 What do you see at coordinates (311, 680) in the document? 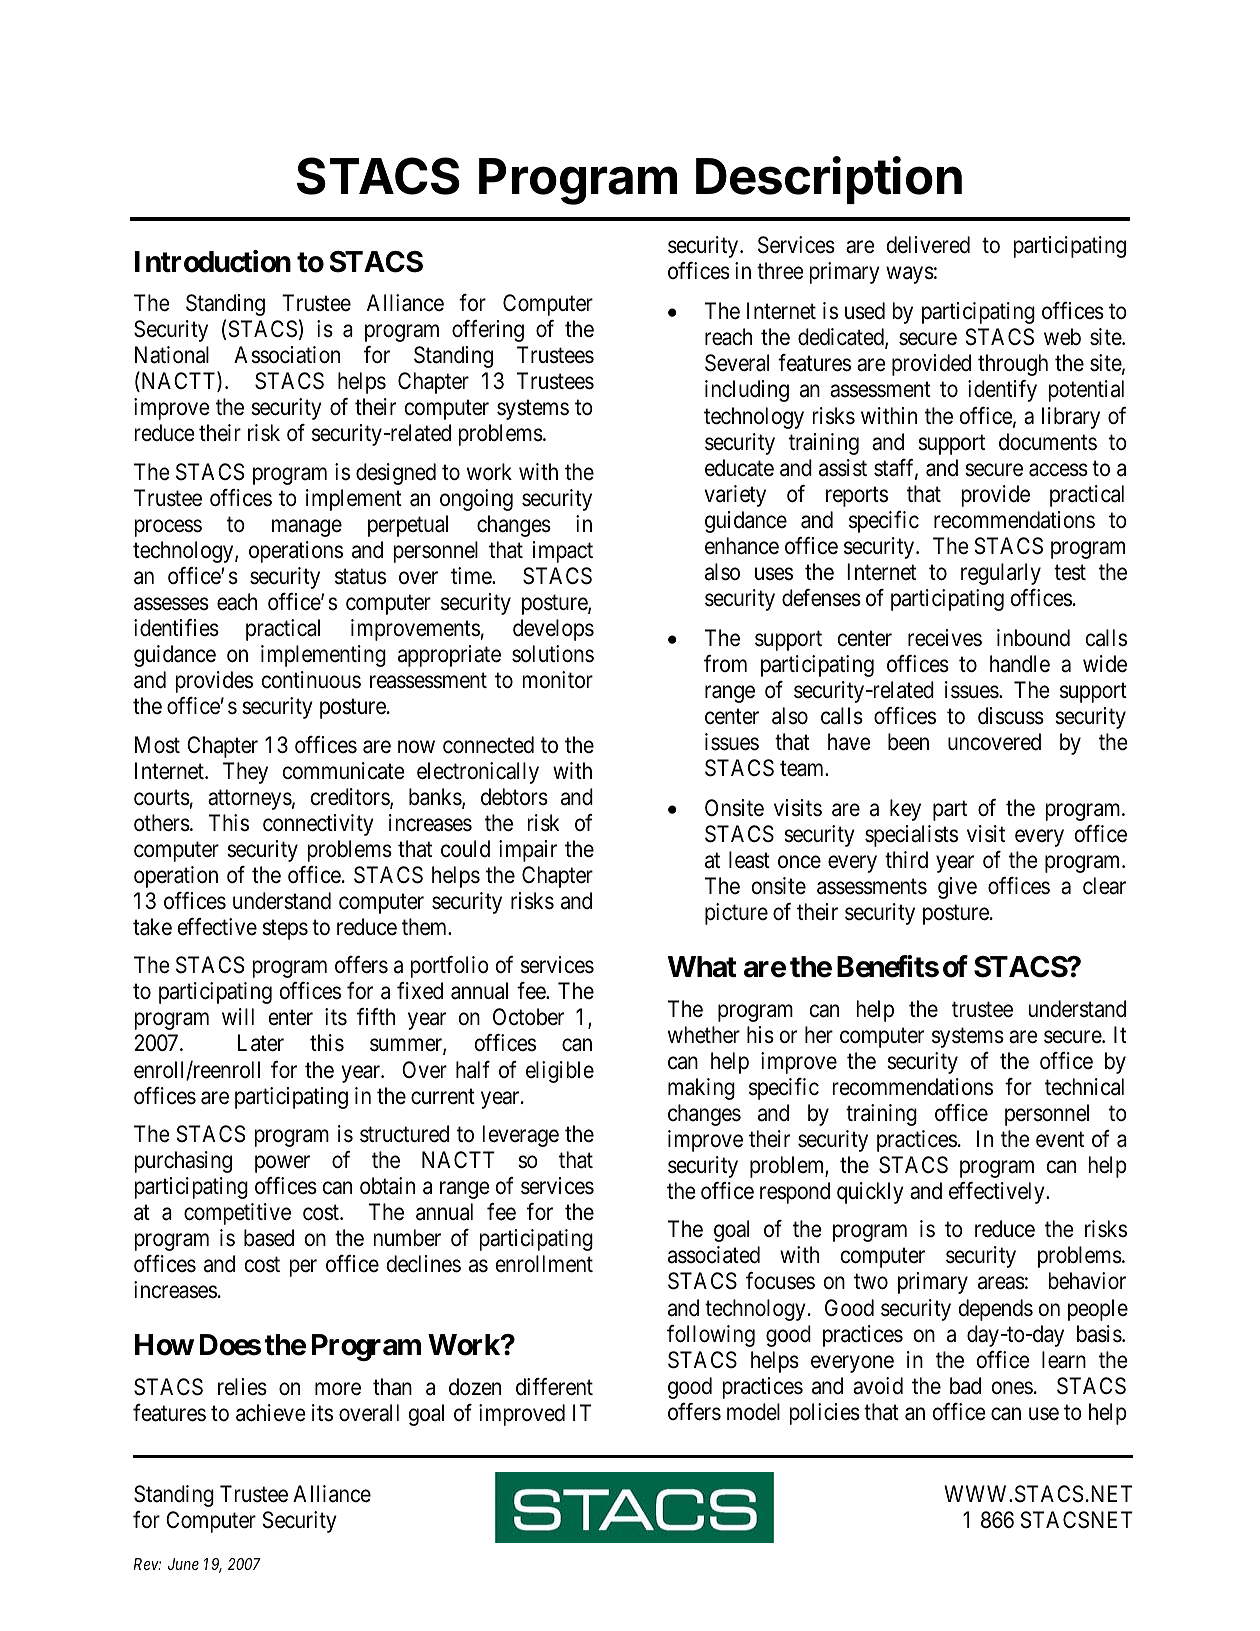
I see `continuous` at bounding box center [311, 680].
